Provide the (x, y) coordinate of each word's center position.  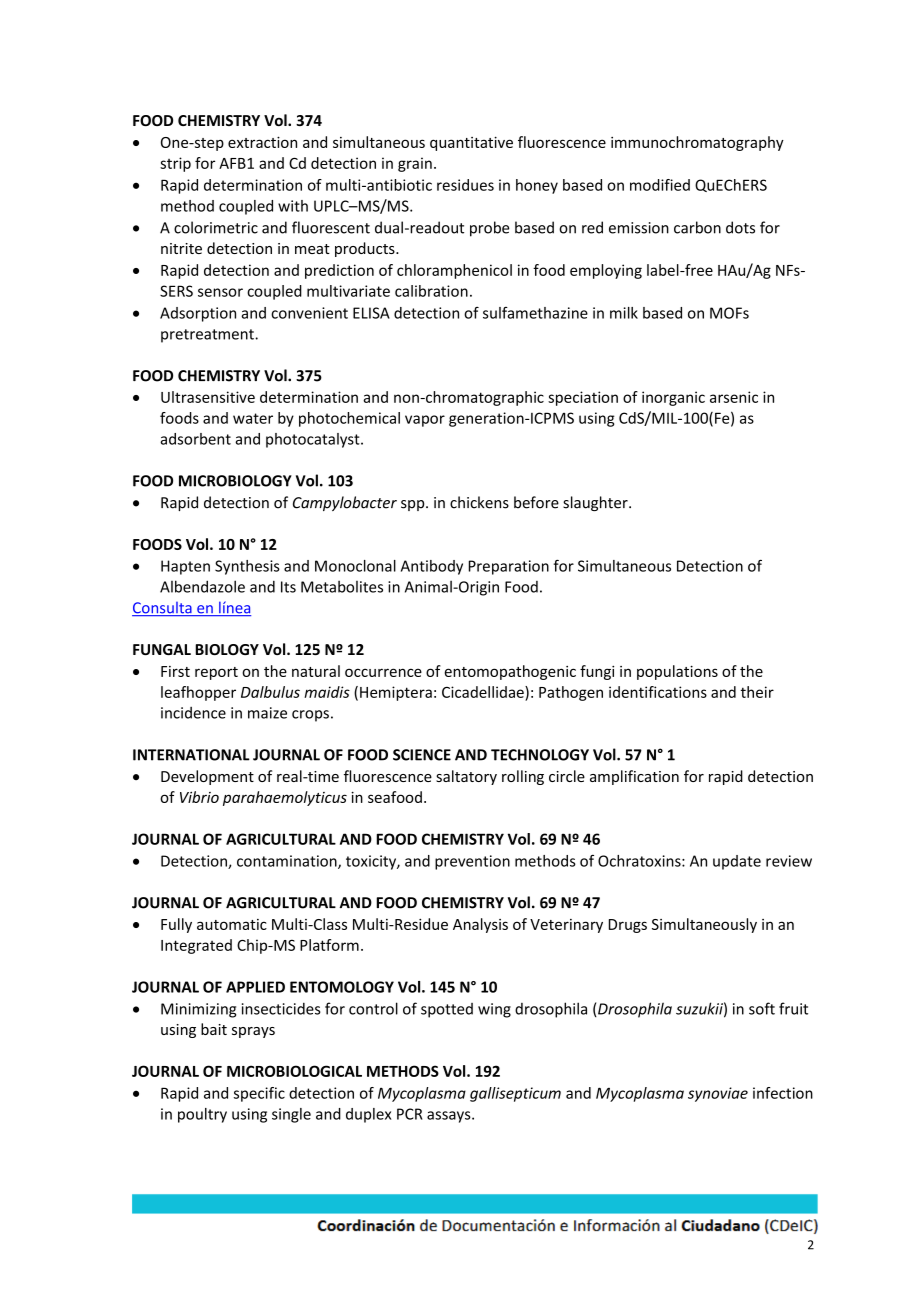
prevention (472, 862)
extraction (262, 142)
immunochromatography (697, 143)
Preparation (509, 567)
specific (259, 1094)
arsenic (734, 397)
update (737, 862)
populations (677, 672)
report (216, 673)
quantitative (471, 143)
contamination (288, 862)
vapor (425, 421)
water (253, 418)
